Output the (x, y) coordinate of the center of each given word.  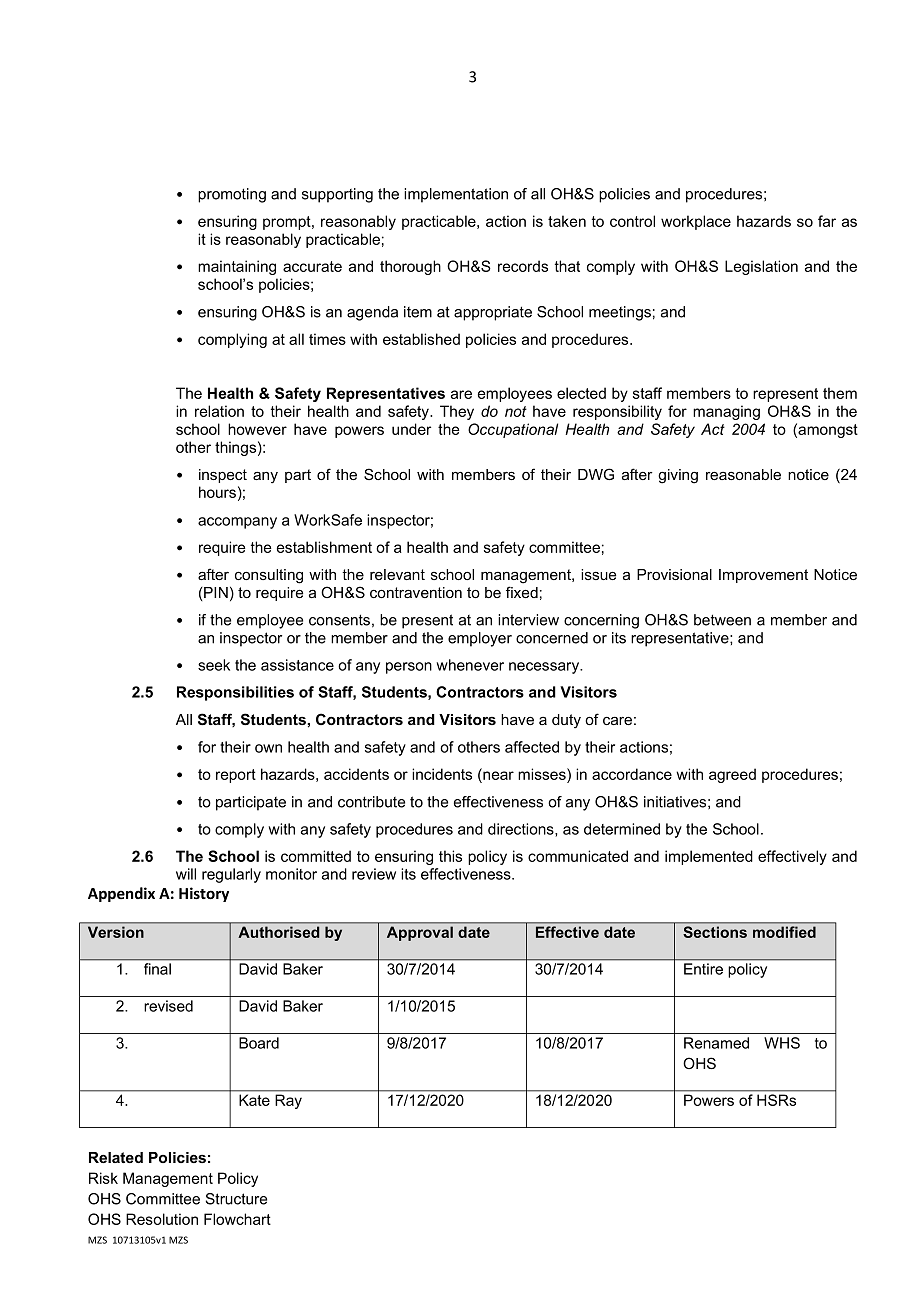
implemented (709, 857)
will (186, 874)
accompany (237, 523)
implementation (456, 195)
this (450, 856)
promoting (232, 195)
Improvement (763, 576)
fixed (522, 592)
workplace (696, 222)
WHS (782, 1043)
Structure (236, 1199)
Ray (289, 1101)
